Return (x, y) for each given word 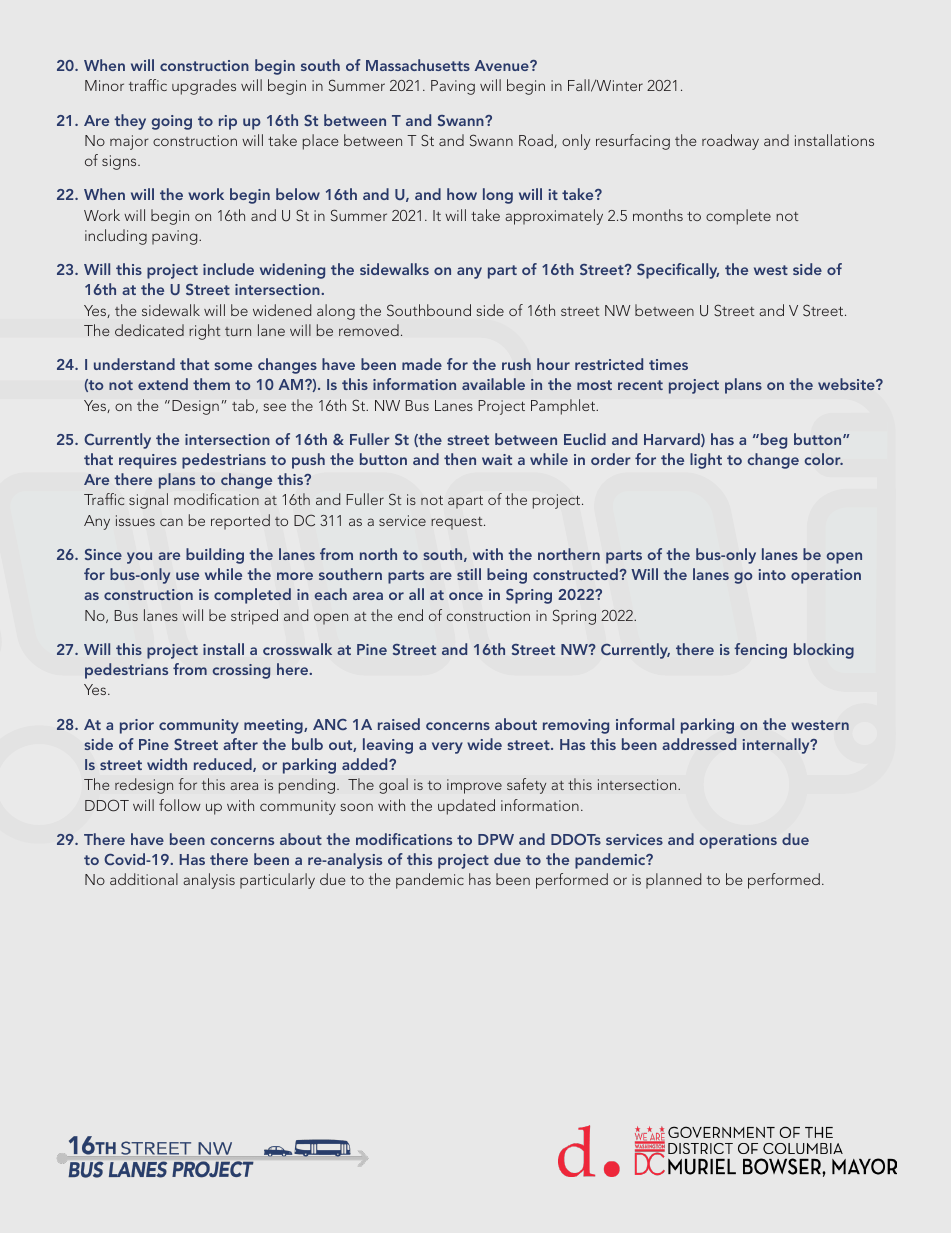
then (460, 459)
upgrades (204, 87)
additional (144, 879)
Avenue (503, 65)
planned (673, 881)
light (706, 461)
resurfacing (633, 142)
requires (148, 461)
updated (466, 807)
